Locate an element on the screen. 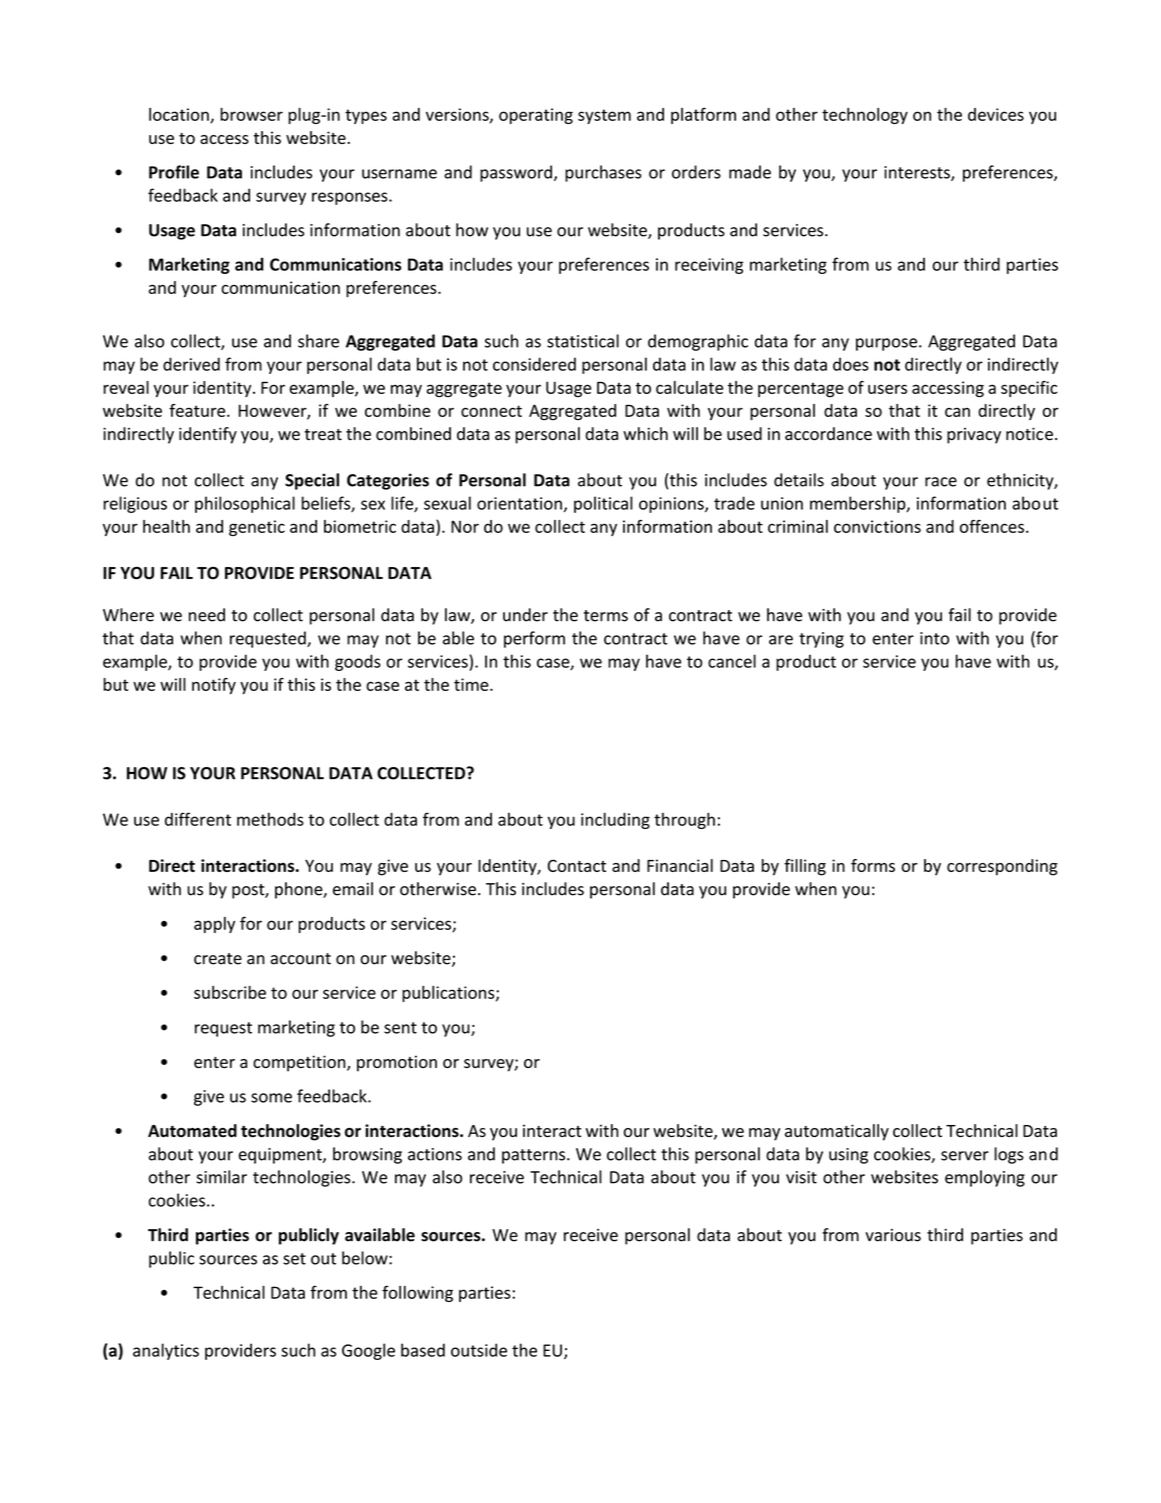  time is located at coordinates (472, 684).
